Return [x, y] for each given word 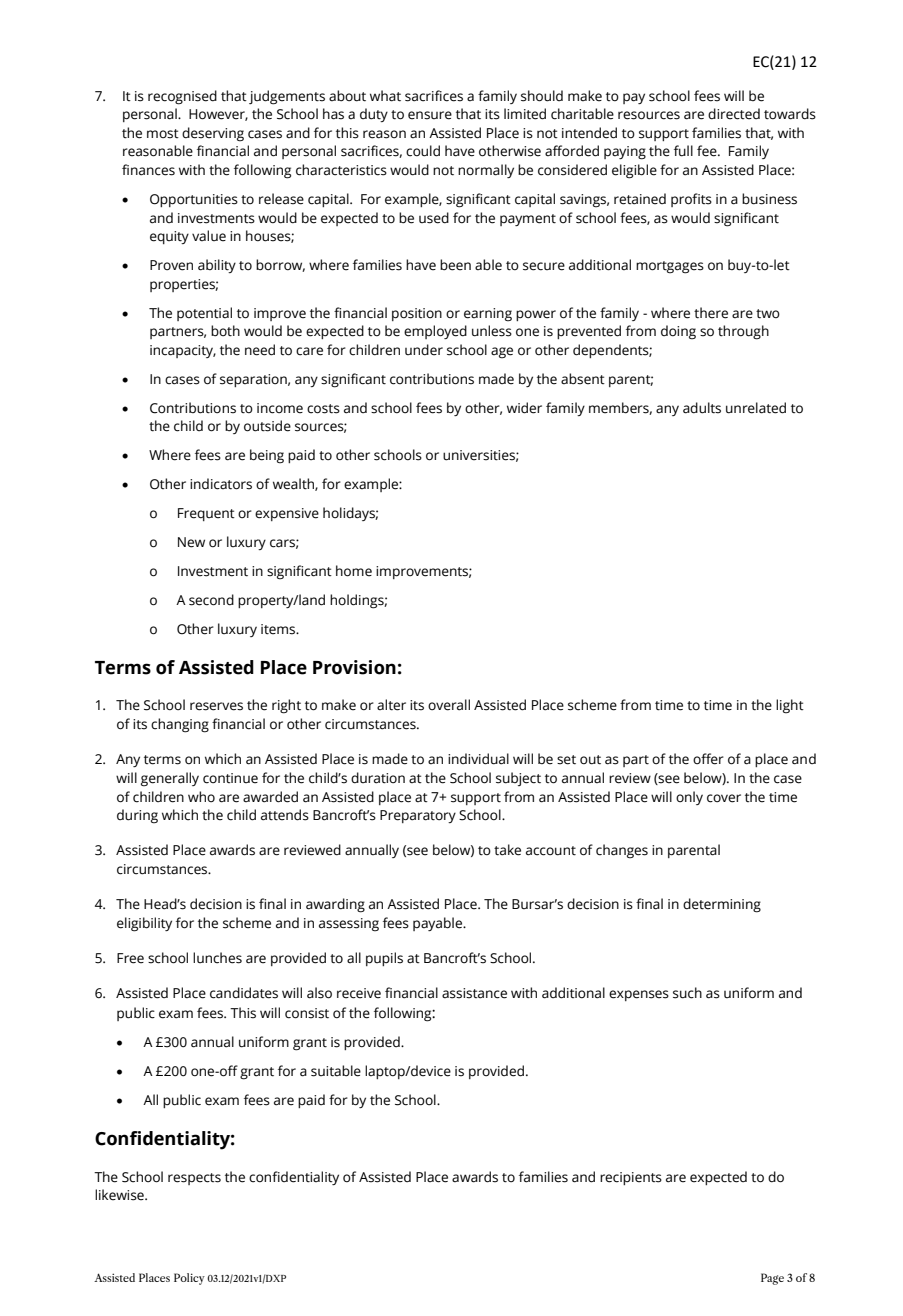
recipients [631, 1178]
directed [734, 114]
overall [449, 705]
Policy [189, 1279]
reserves [216, 706]
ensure [430, 115]
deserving [213, 134]
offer [708, 759]
